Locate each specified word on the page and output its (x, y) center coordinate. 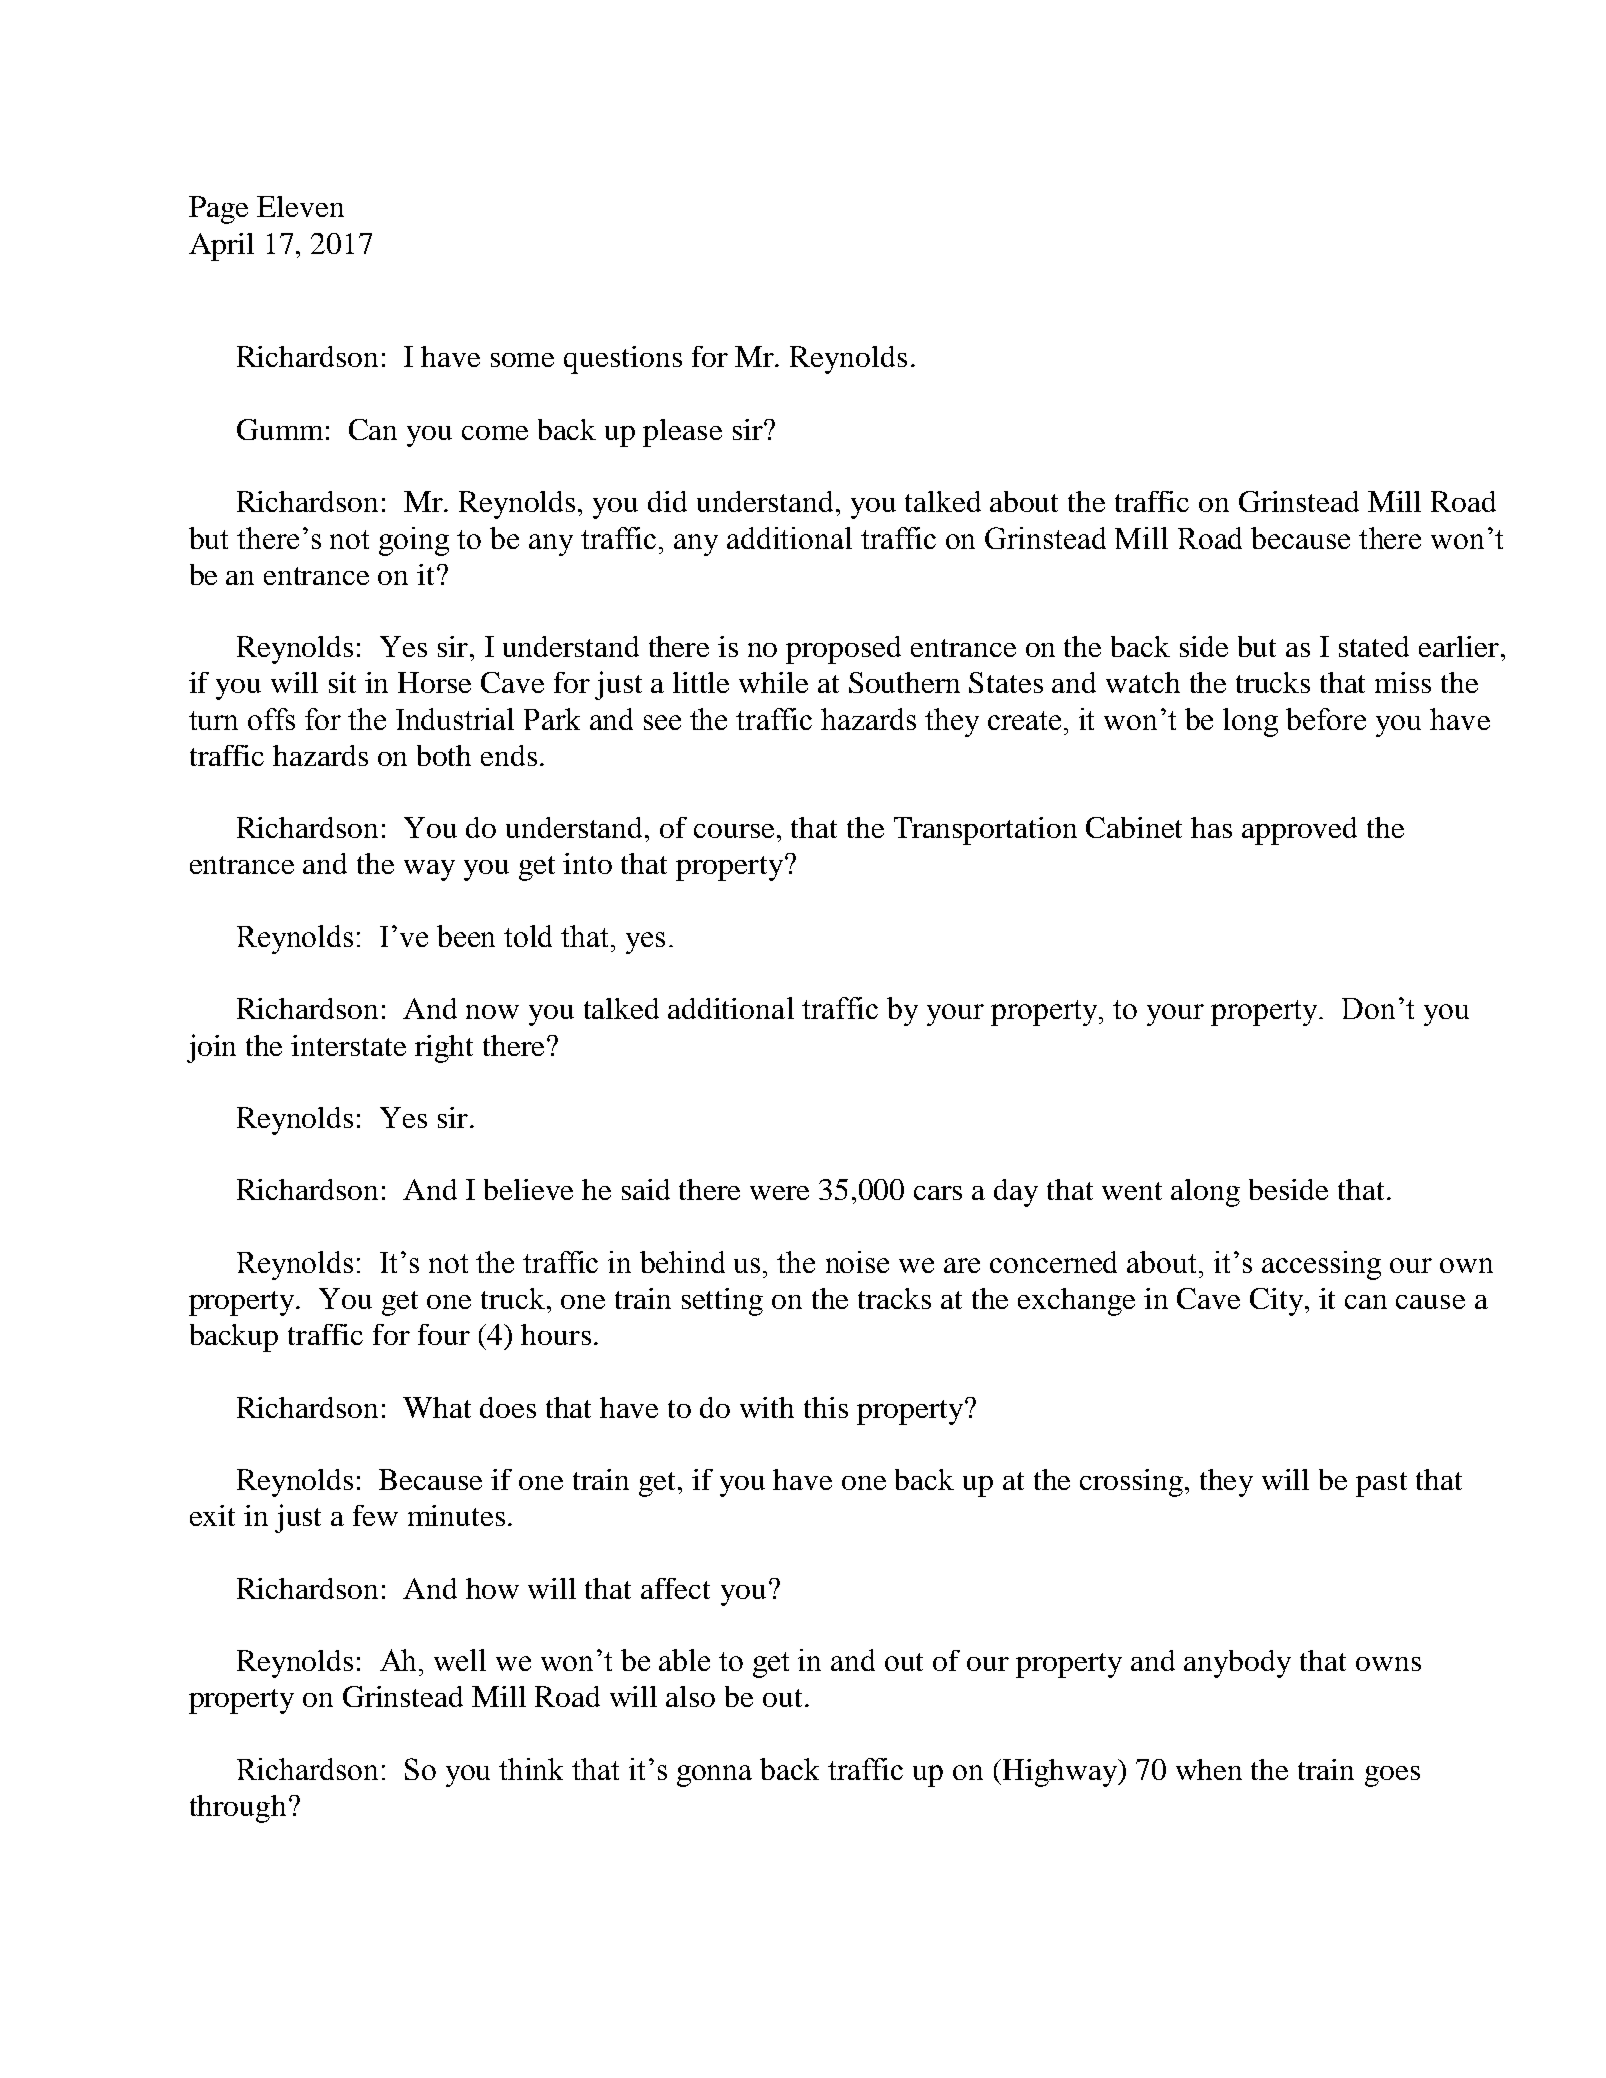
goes (1392, 1776)
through (238, 1809)
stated (1374, 646)
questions (623, 360)
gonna (714, 1776)
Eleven (300, 206)
